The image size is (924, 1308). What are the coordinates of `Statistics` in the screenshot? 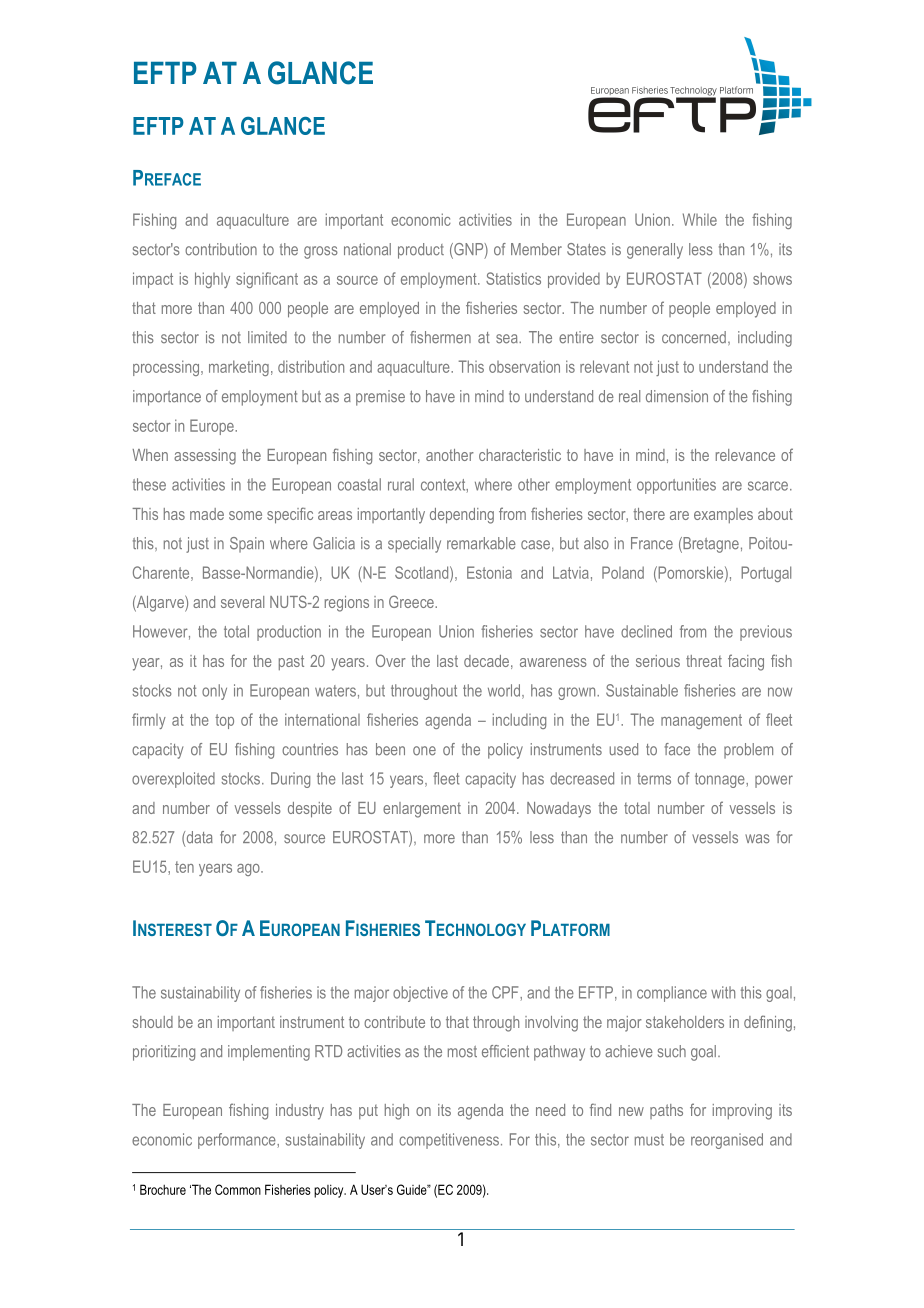 It's located at (513, 278).
